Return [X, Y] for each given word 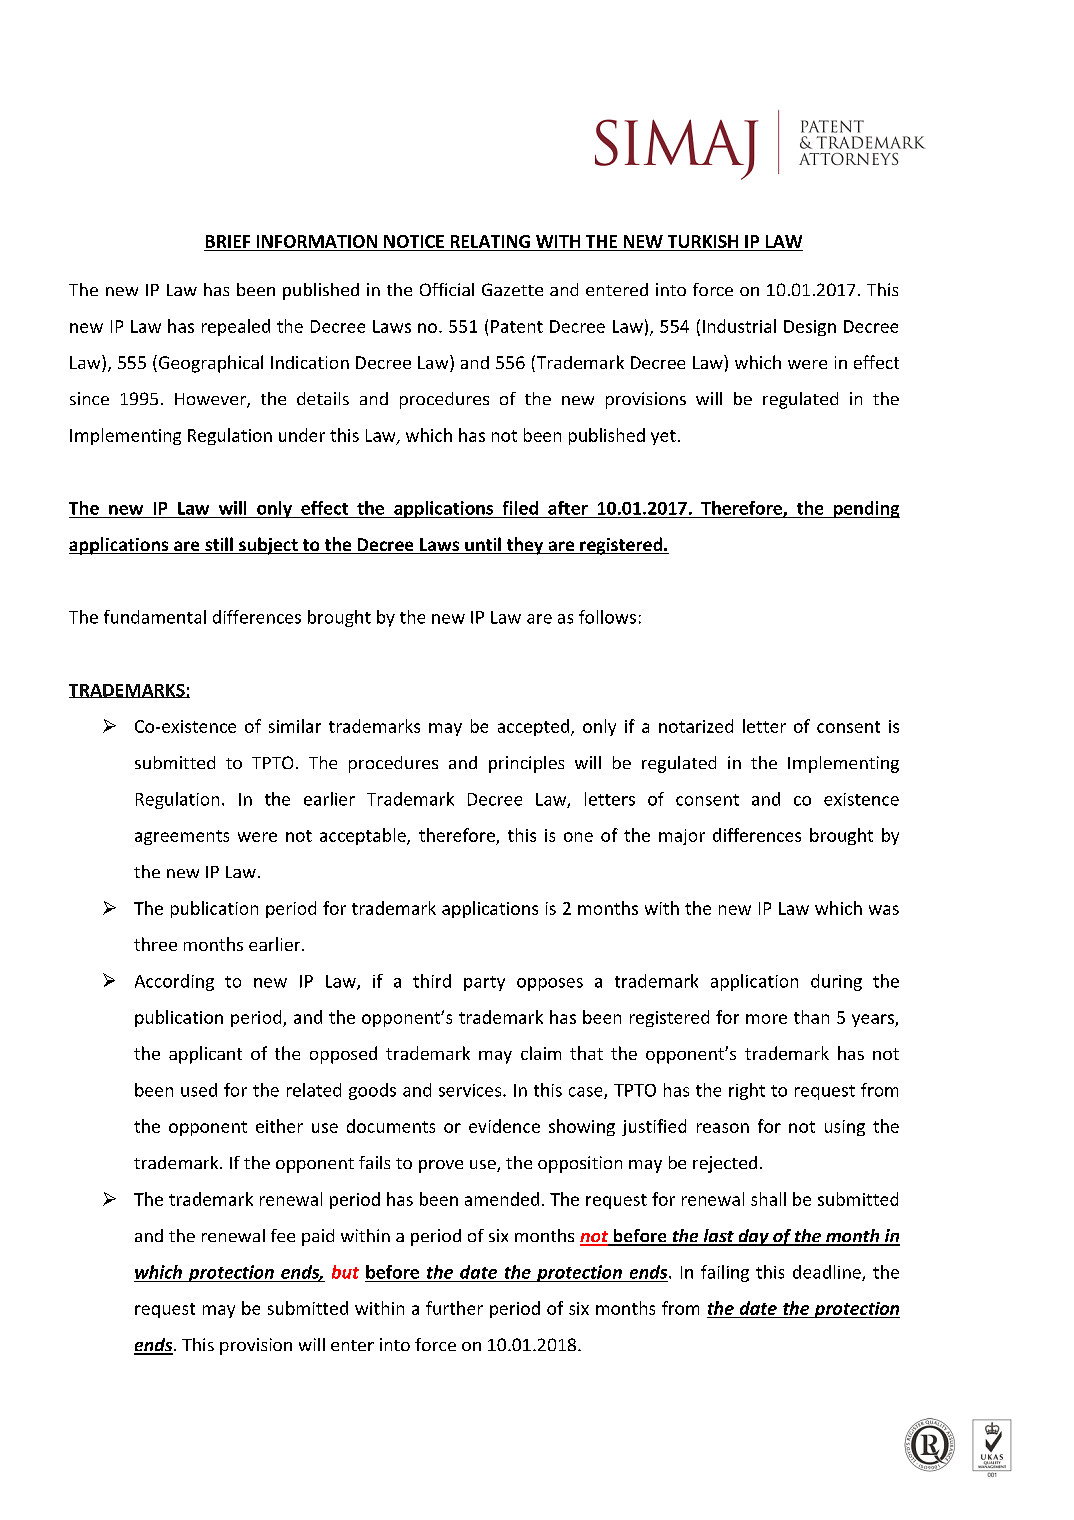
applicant [205, 1055]
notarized [696, 726]
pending [866, 509]
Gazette [512, 289]
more [766, 1019]
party [484, 983]
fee [283, 1235]
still [219, 545]
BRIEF [228, 241]
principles [526, 764]
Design [810, 328]
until [483, 545]
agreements [182, 837]
